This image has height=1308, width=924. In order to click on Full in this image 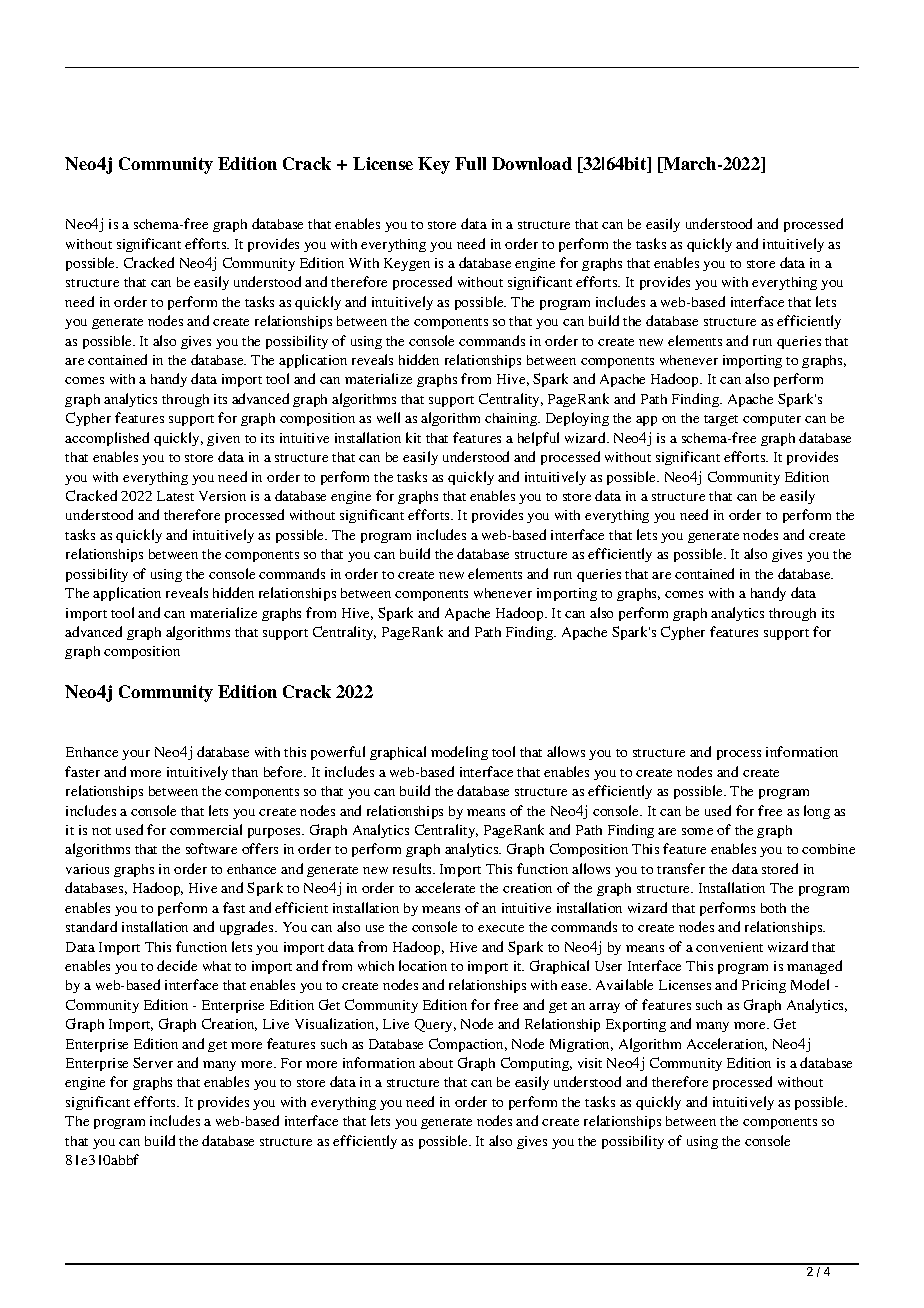, I will do `click(470, 163)`.
